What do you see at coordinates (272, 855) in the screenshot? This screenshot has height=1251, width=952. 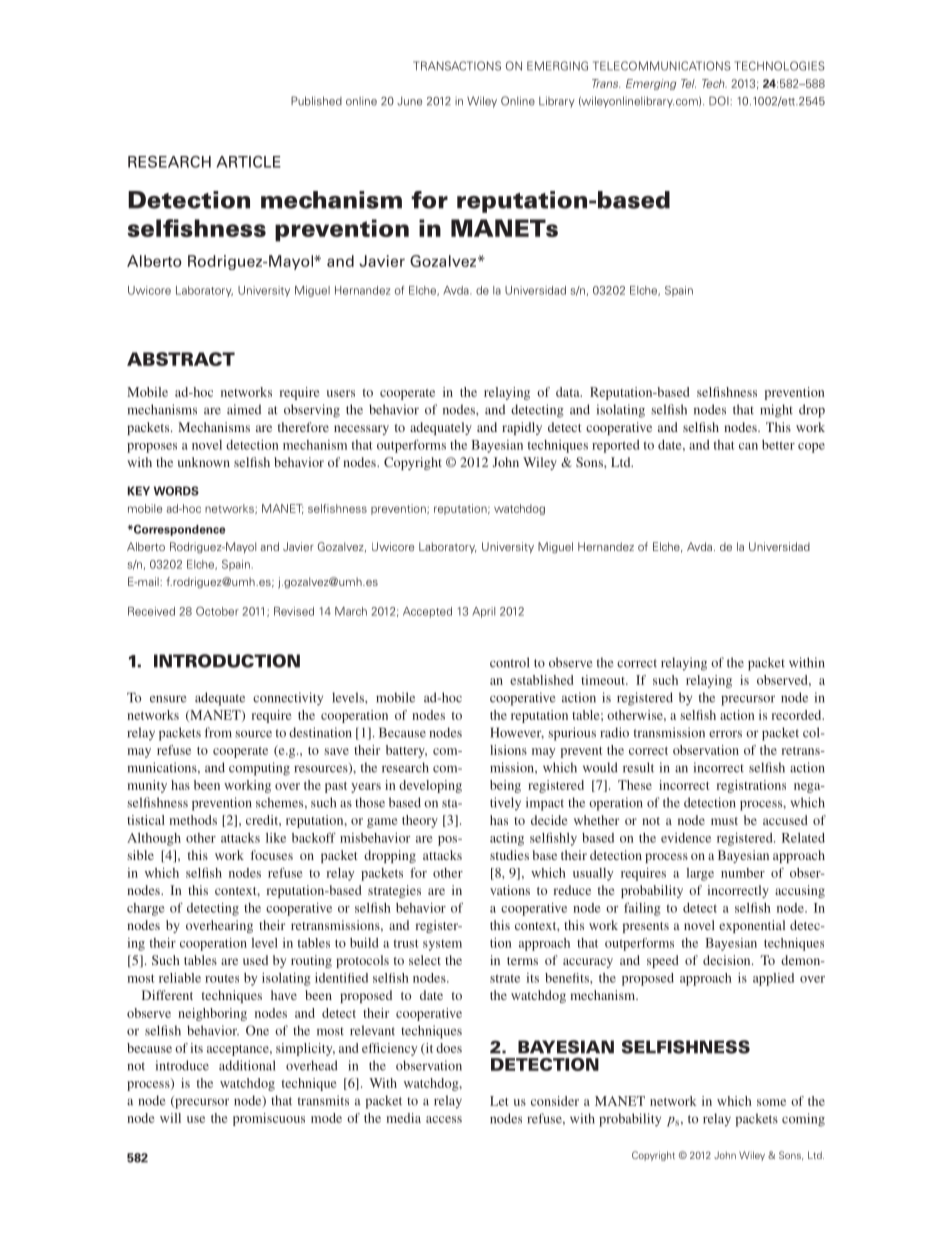 I see `focuses` at bounding box center [272, 855].
